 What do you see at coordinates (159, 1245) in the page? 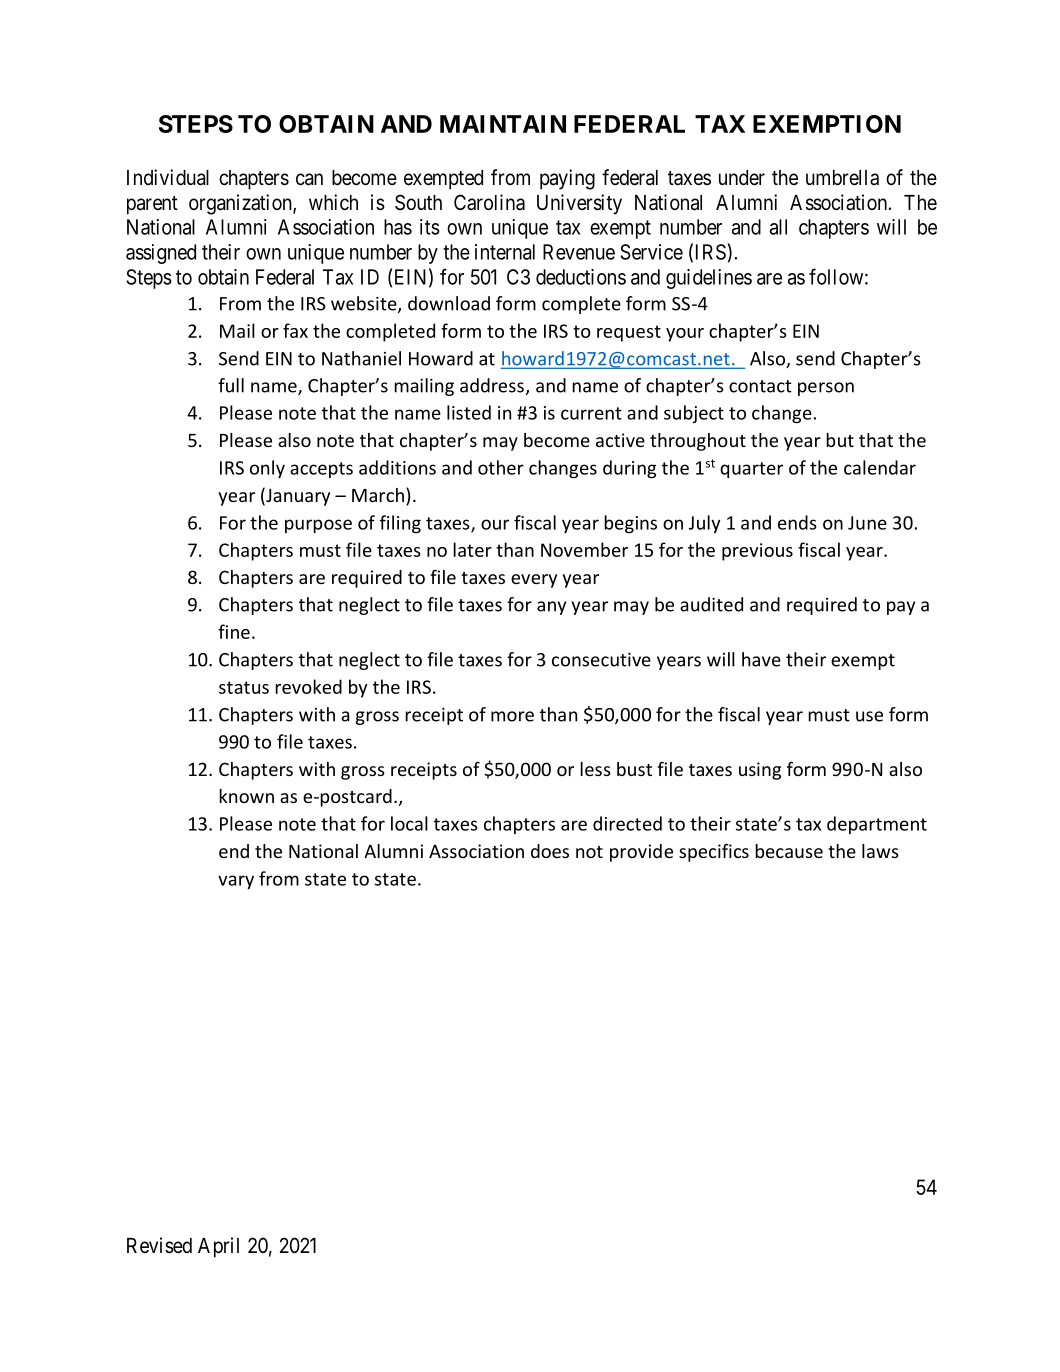
I see `Revised` at bounding box center [159, 1245].
